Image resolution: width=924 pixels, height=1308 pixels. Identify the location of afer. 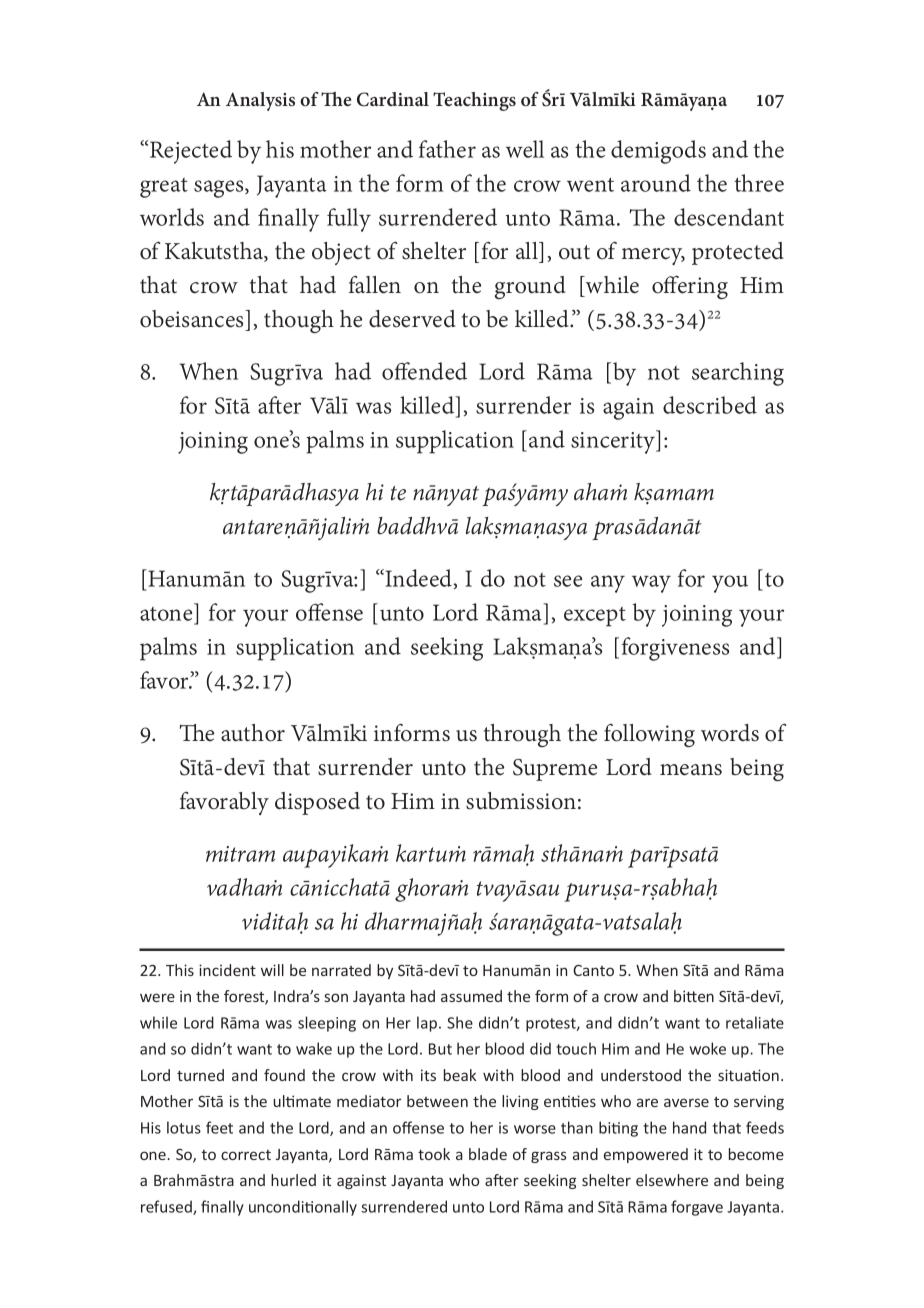
(279, 405).
